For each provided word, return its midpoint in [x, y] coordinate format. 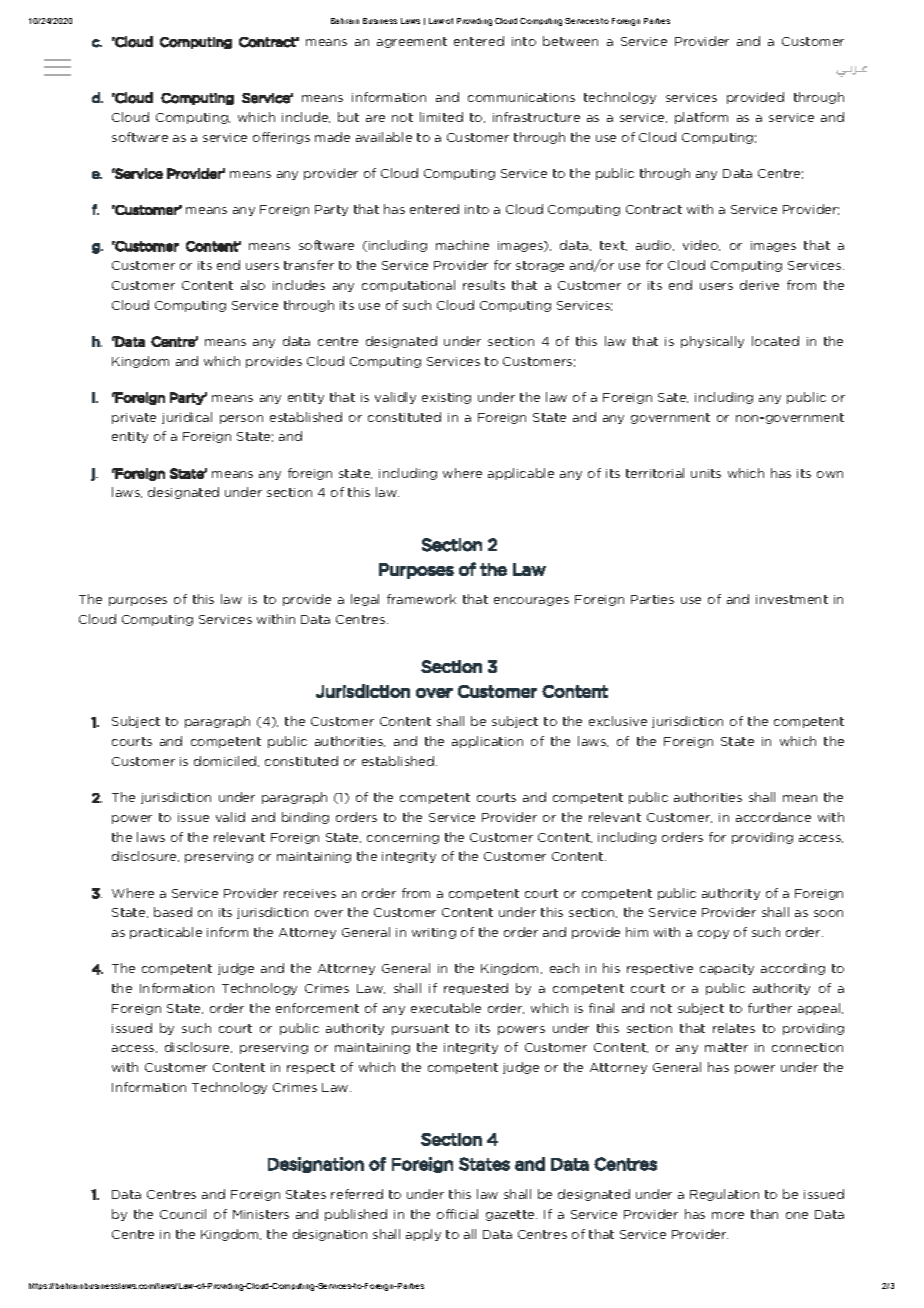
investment [792, 599]
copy [713, 934]
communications [521, 97]
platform [701, 118]
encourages [531, 601]
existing [446, 398]
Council [183, 1214]
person [241, 419]
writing [434, 933]
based [173, 912]
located [775, 341]
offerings [281, 138]
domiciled [226, 761]
